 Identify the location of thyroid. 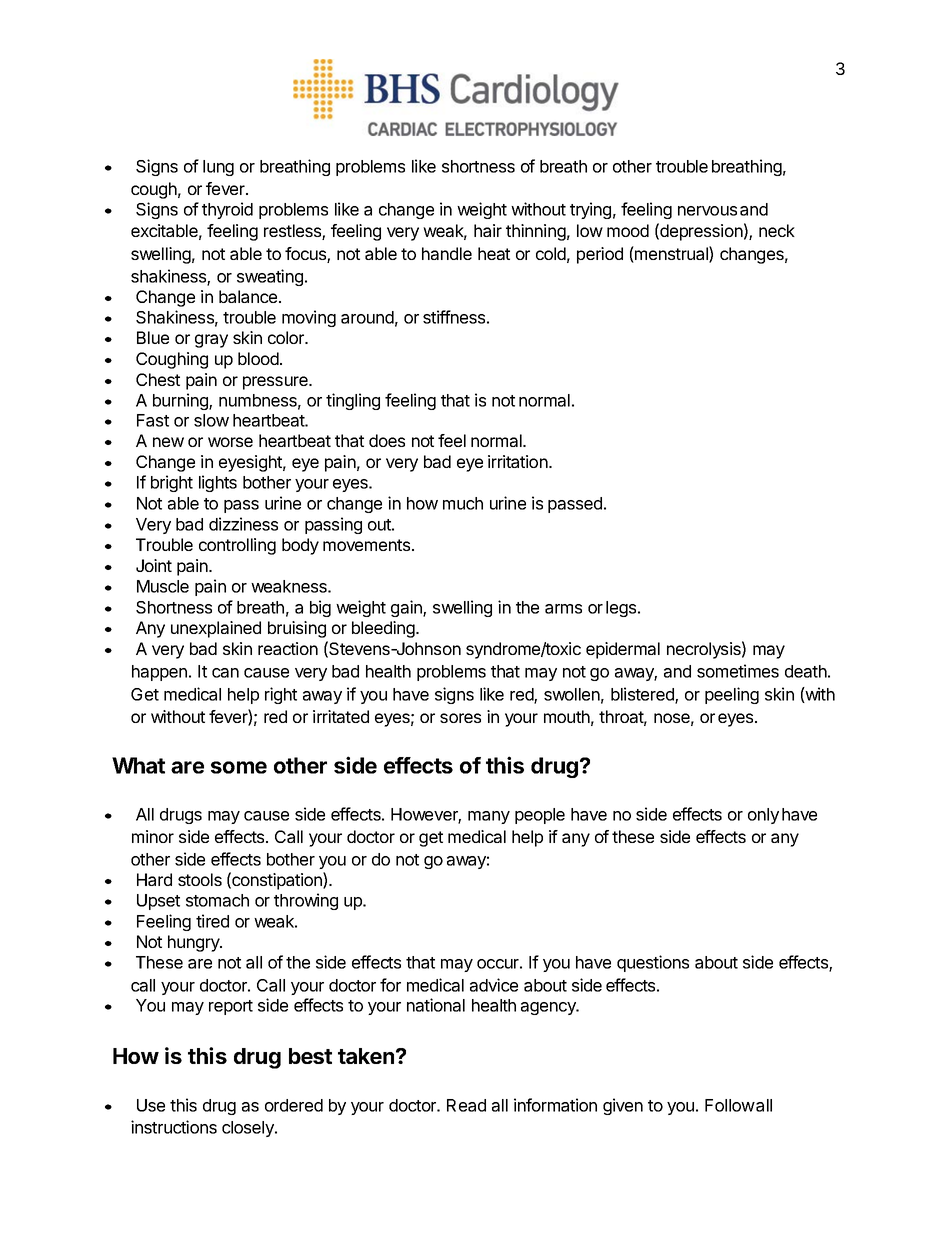
(227, 210).
